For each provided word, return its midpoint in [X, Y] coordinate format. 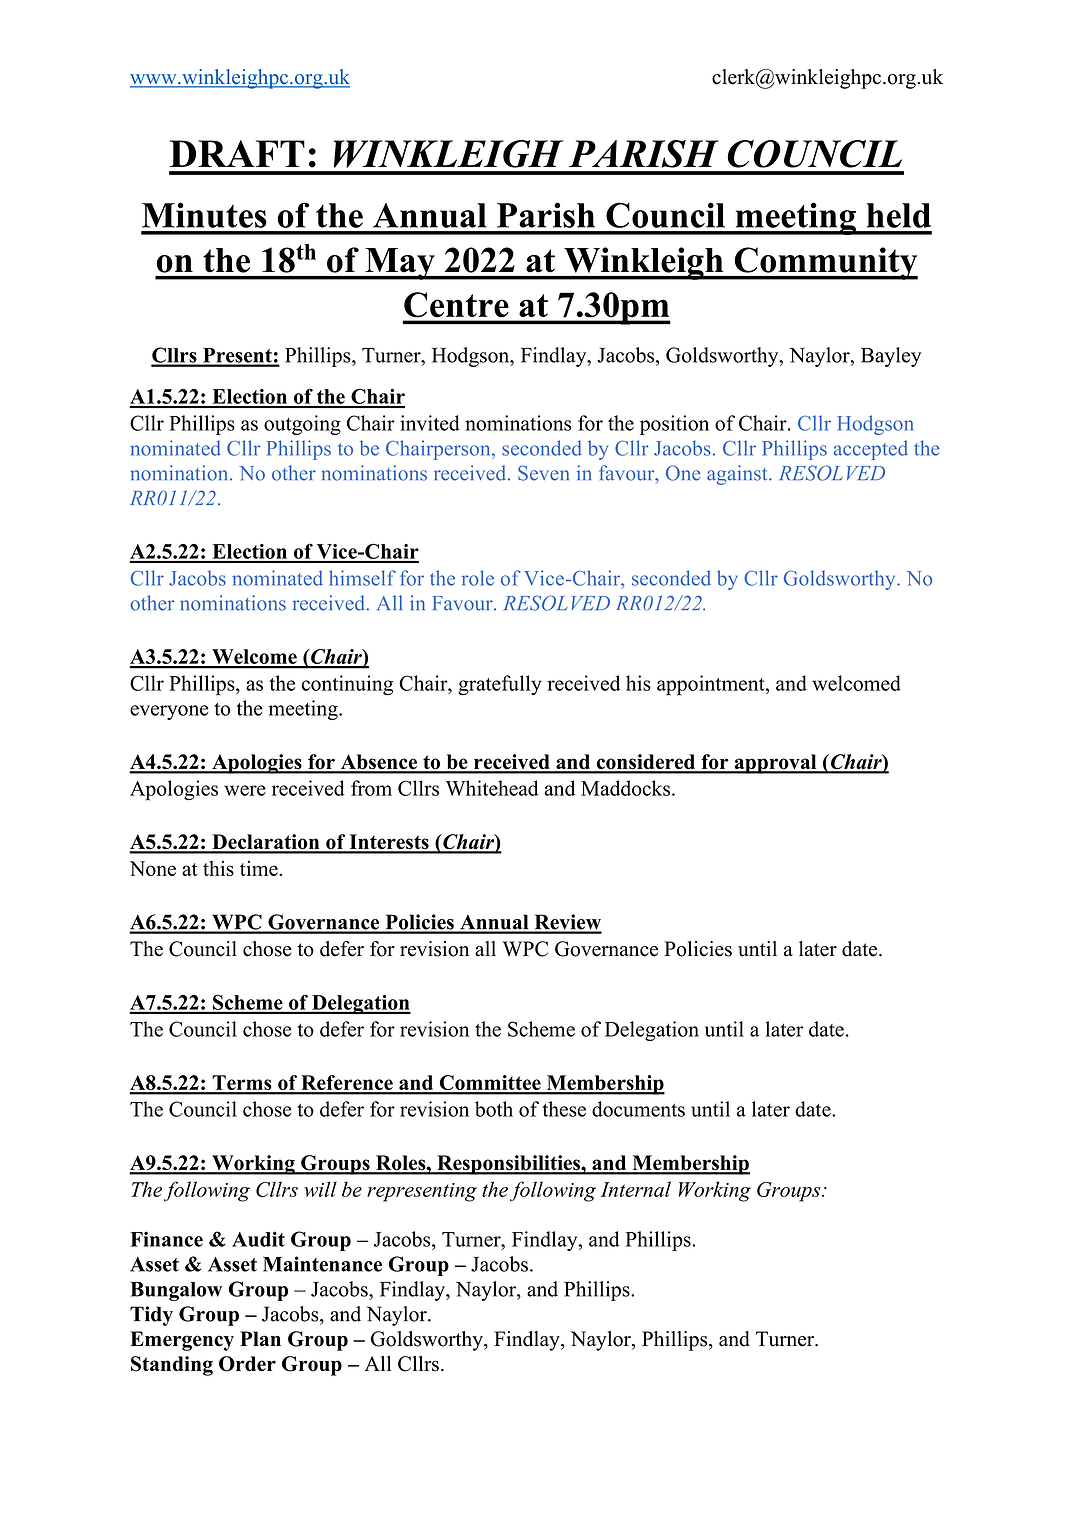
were [245, 790]
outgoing [302, 425]
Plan [260, 1338]
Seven [543, 473]
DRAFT [237, 153]
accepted [871, 450]
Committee [490, 1084]
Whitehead [492, 788]
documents [638, 1109]
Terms [242, 1084]
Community [825, 263]
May [400, 264]
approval [775, 764]
